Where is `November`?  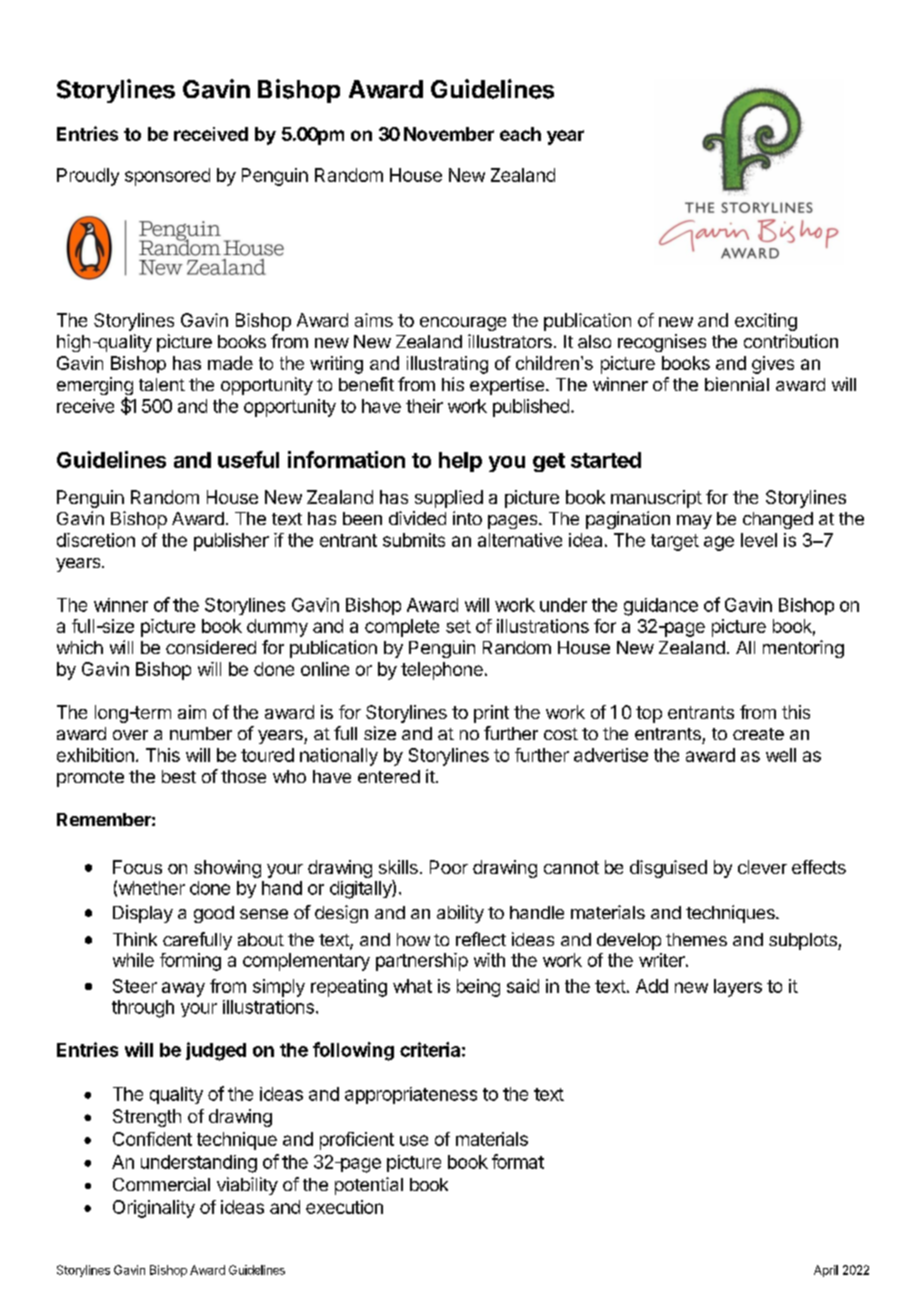
November is located at coordinates (449, 134).
